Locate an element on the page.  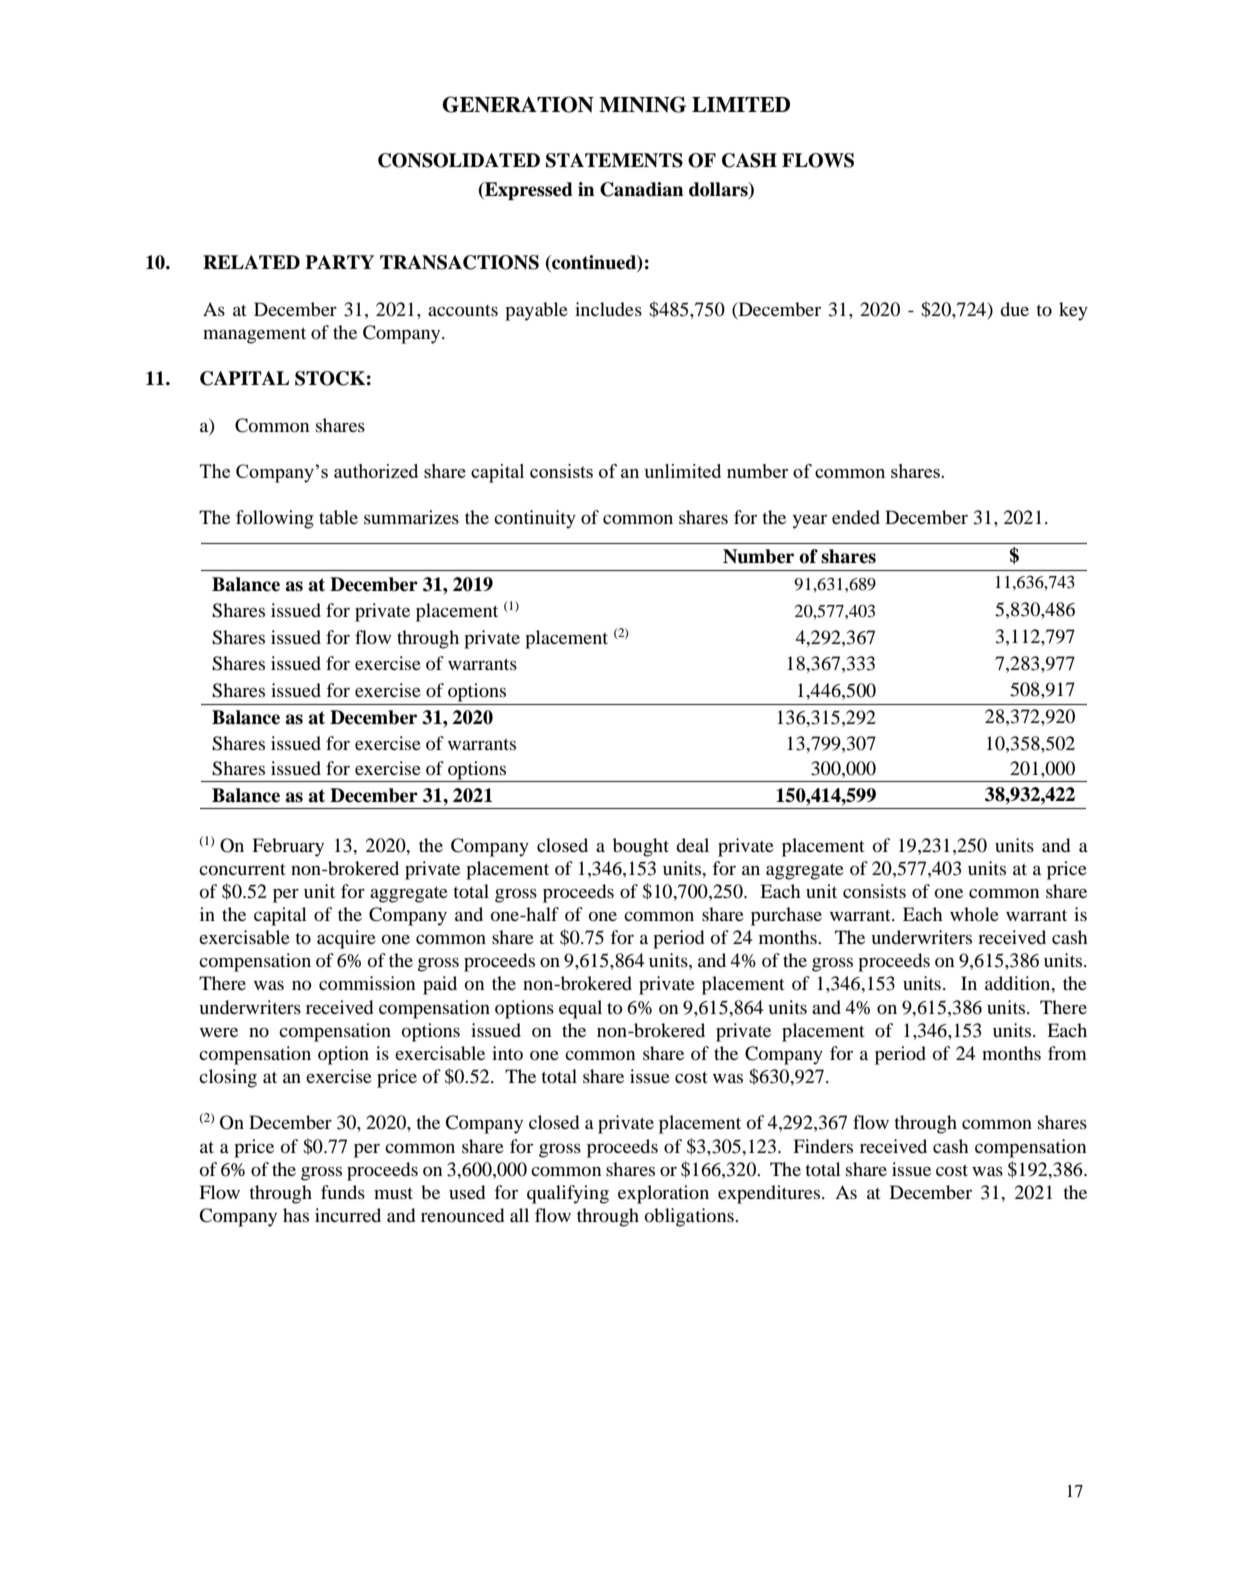
due is located at coordinates (1014, 309).
